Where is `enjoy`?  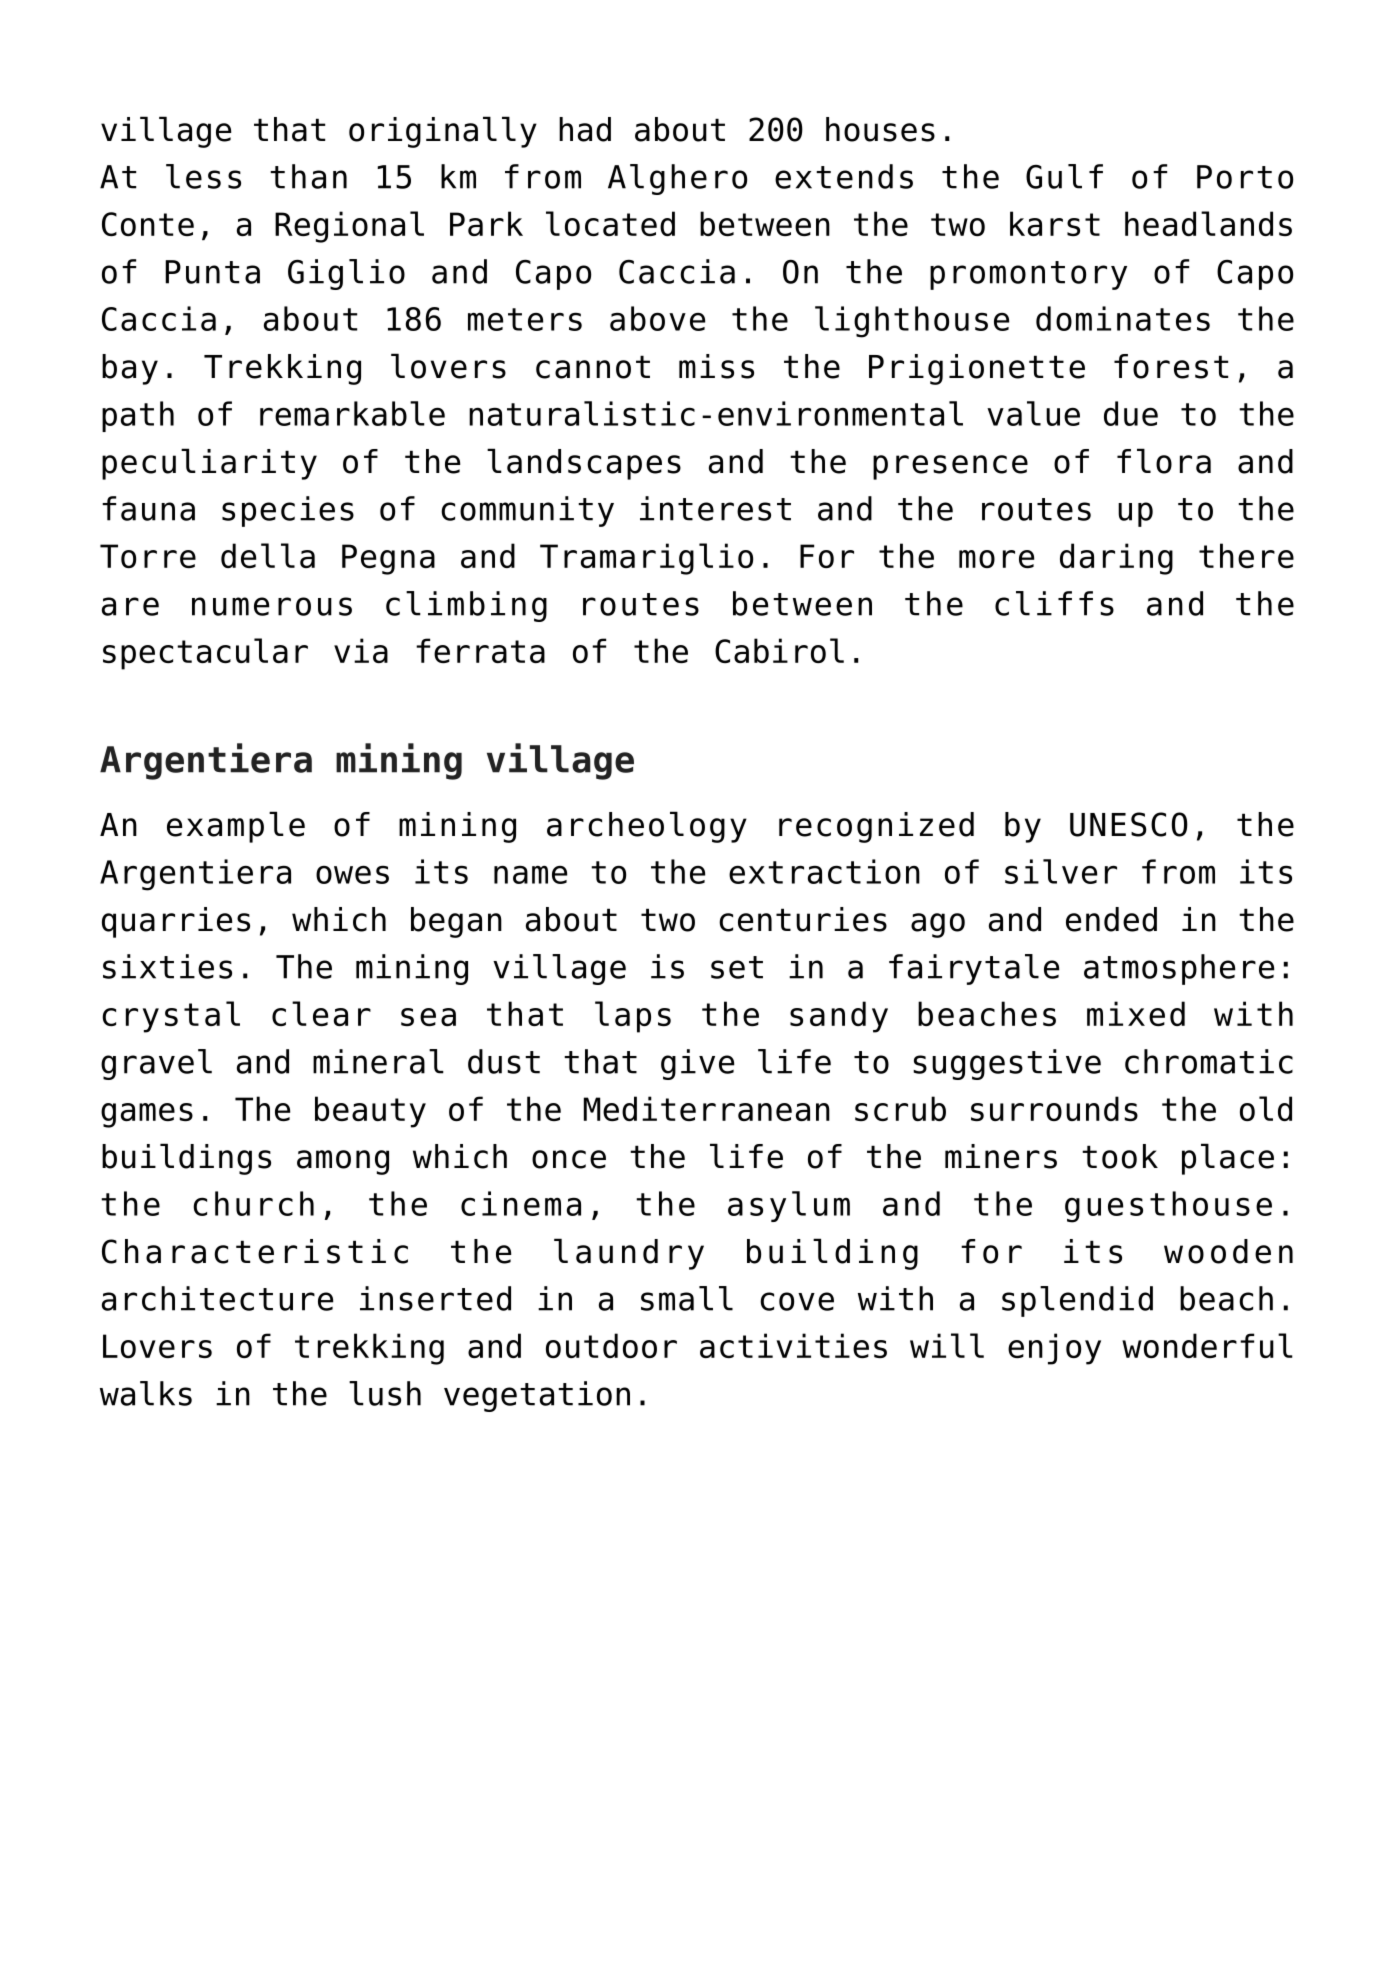
enjoy is located at coordinates (1054, 1349).
